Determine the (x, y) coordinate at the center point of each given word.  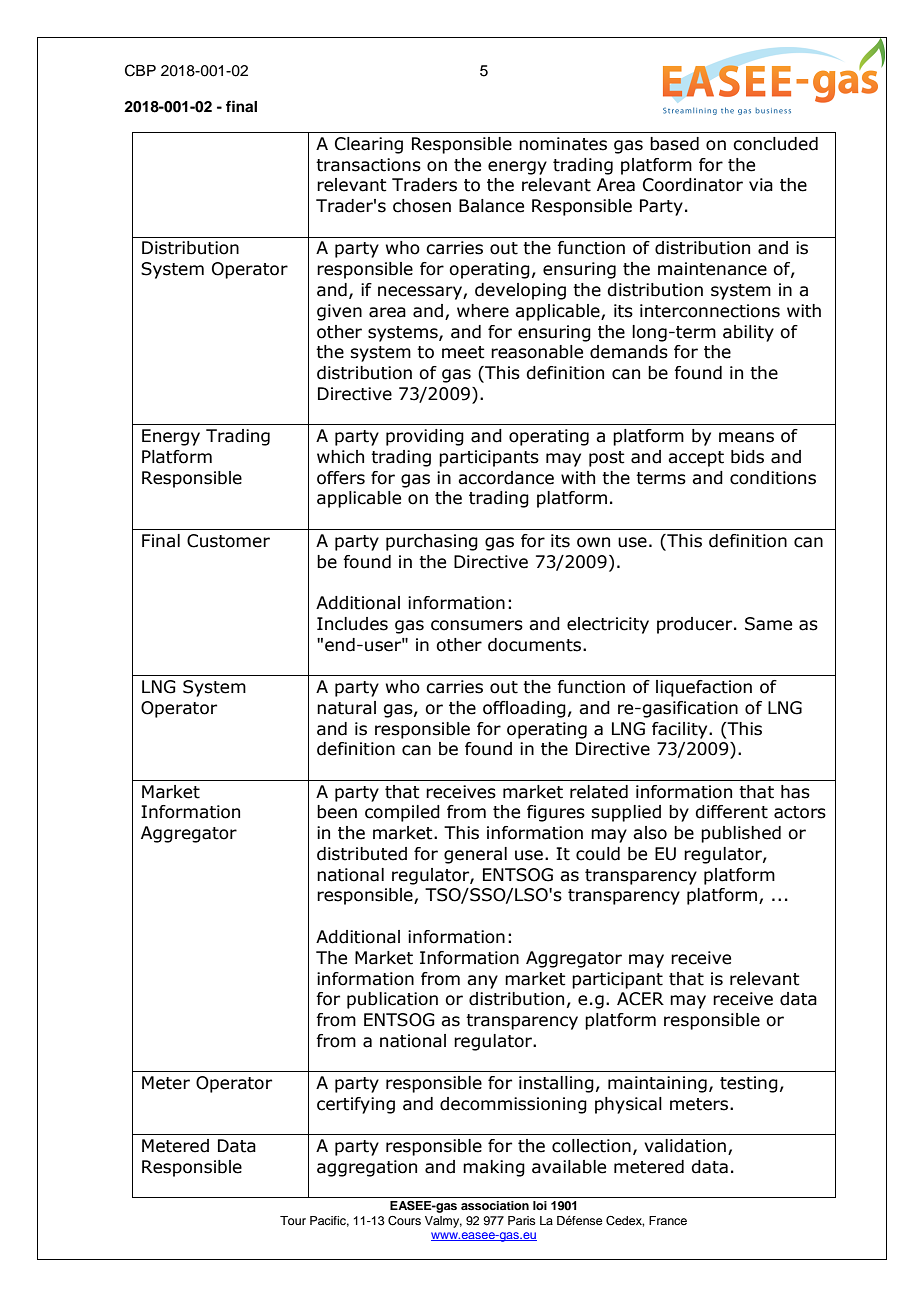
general (475, 855)
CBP (140, 70)
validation (685, 1146)
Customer (228, 541)
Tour (293, 1220)
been (337, 812)
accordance (506, 478)
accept (696, 459)
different (731, 812)
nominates (563, 144)
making (494, 1168)
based (674, 144)
